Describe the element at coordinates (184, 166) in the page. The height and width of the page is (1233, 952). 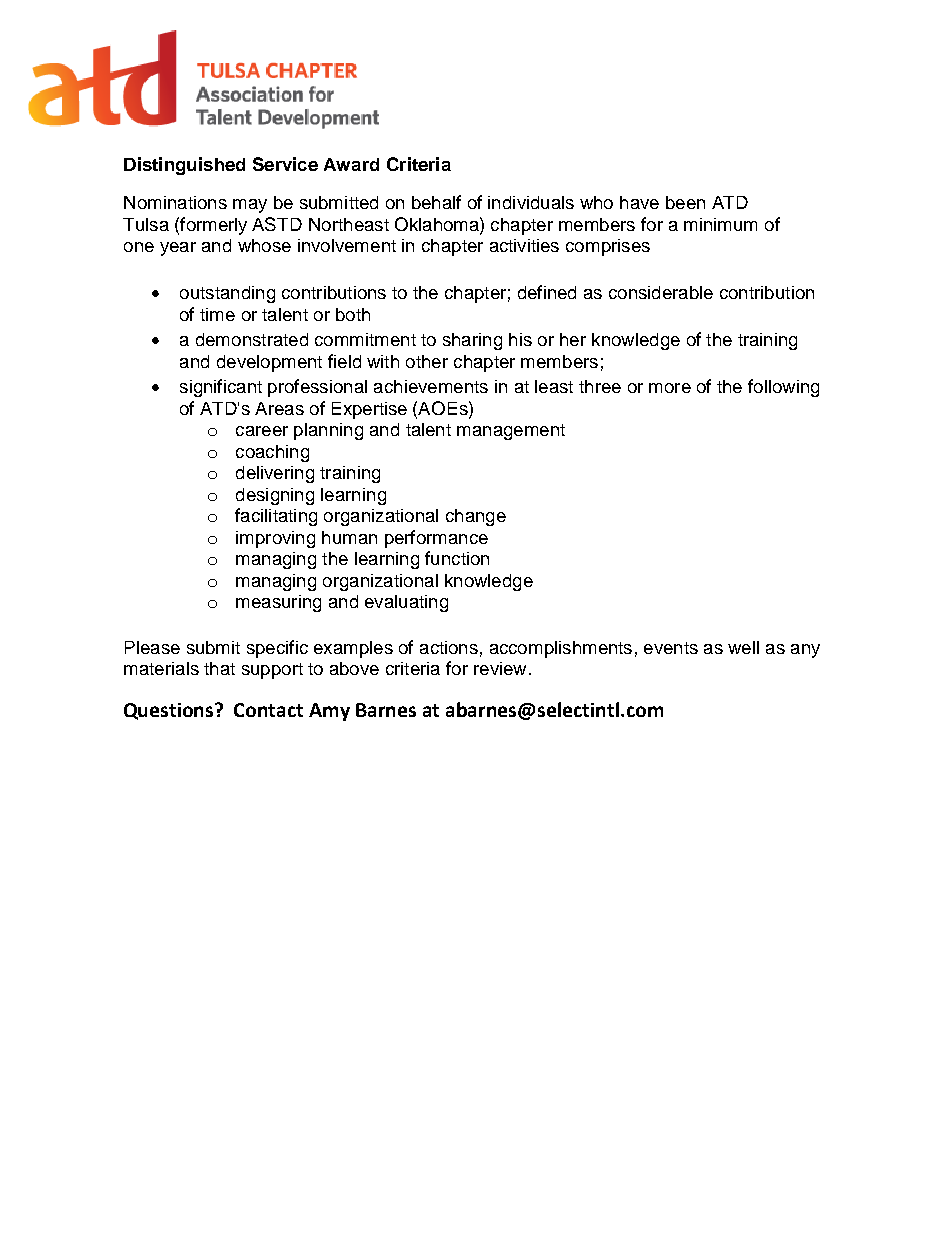
I see `Distinguished` at that location.
